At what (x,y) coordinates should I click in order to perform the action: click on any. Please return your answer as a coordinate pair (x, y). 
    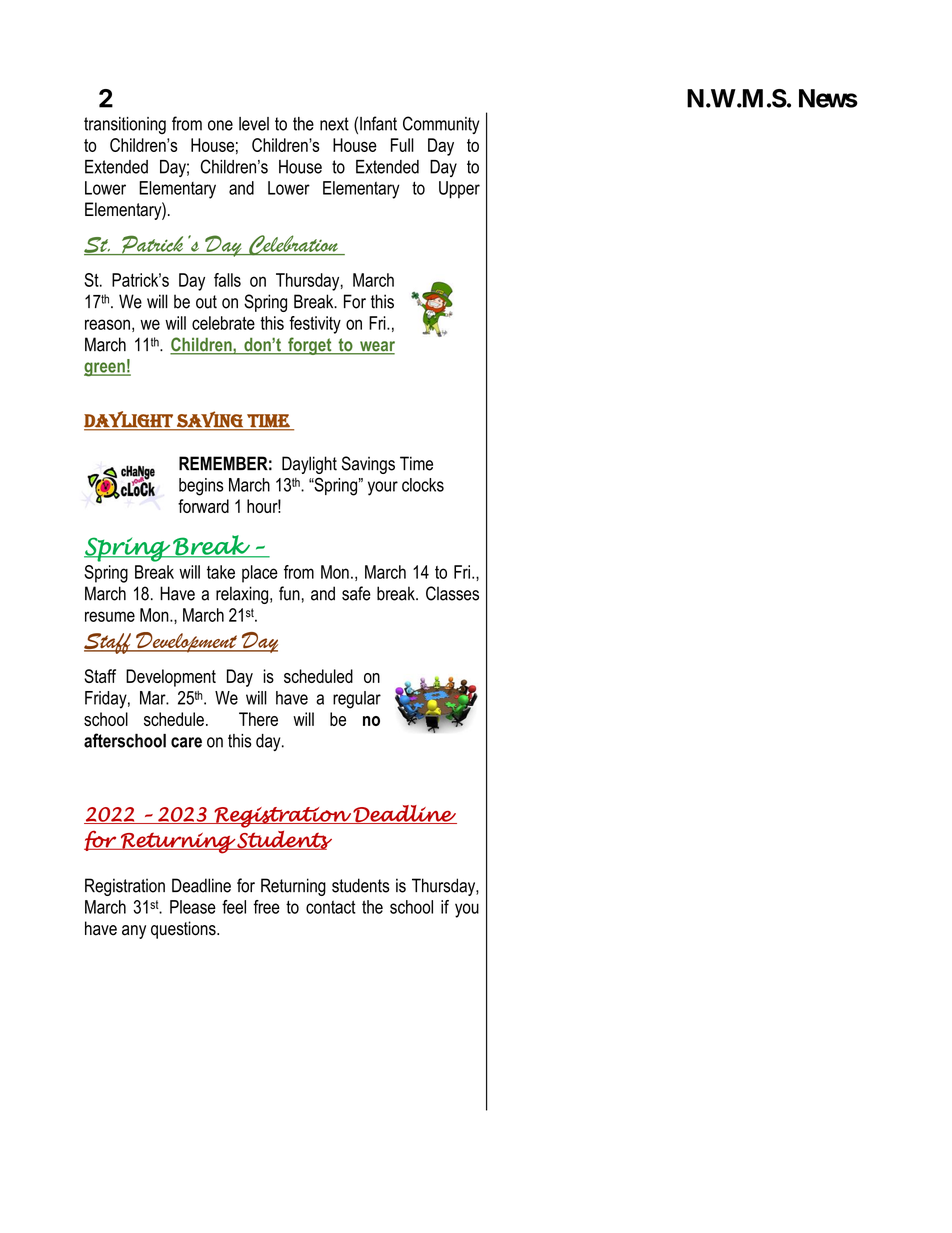
    Looking at the image, I should click on (134, 932).
